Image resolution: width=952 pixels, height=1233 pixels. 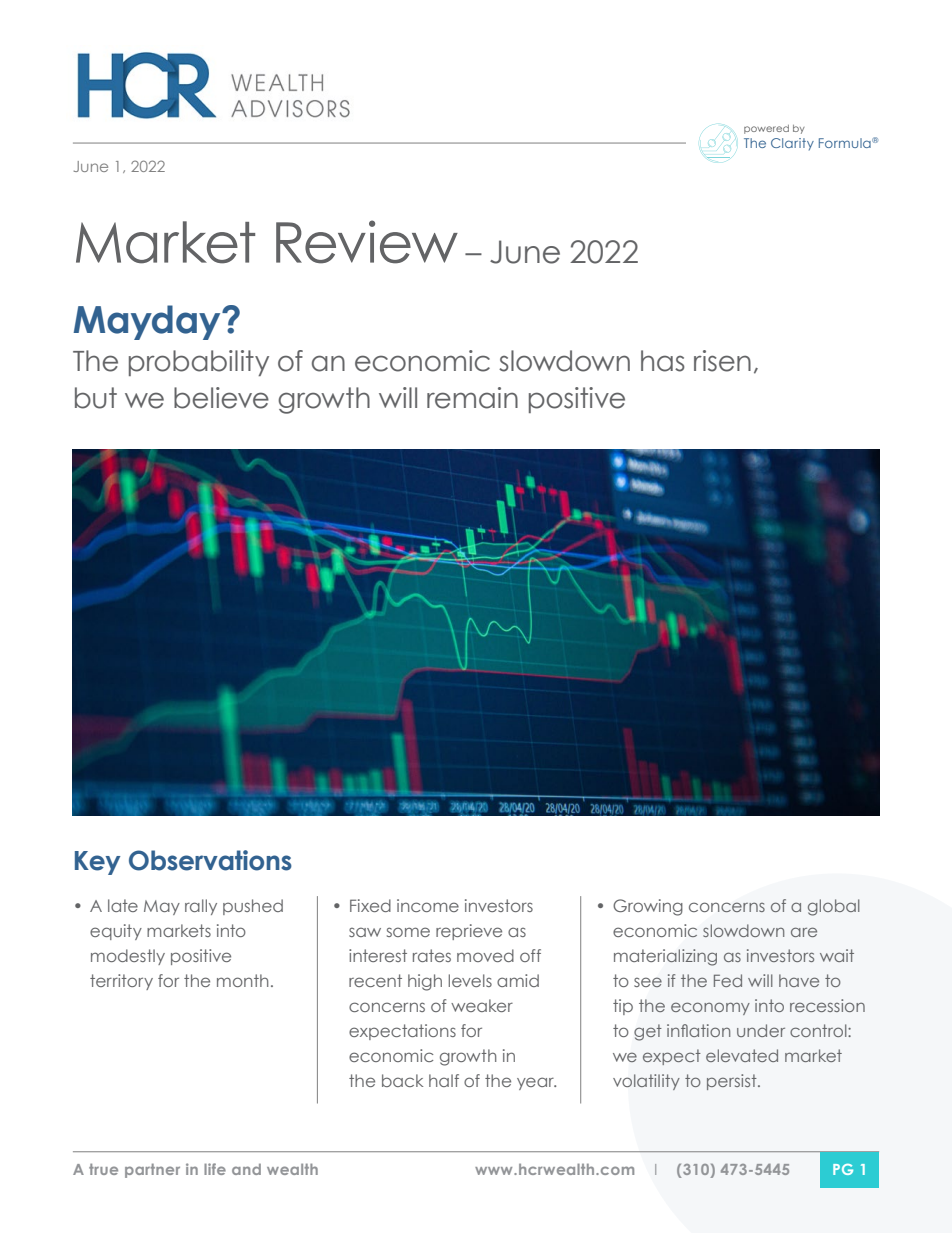 I want to click on global, so click(x=834, y=907).
